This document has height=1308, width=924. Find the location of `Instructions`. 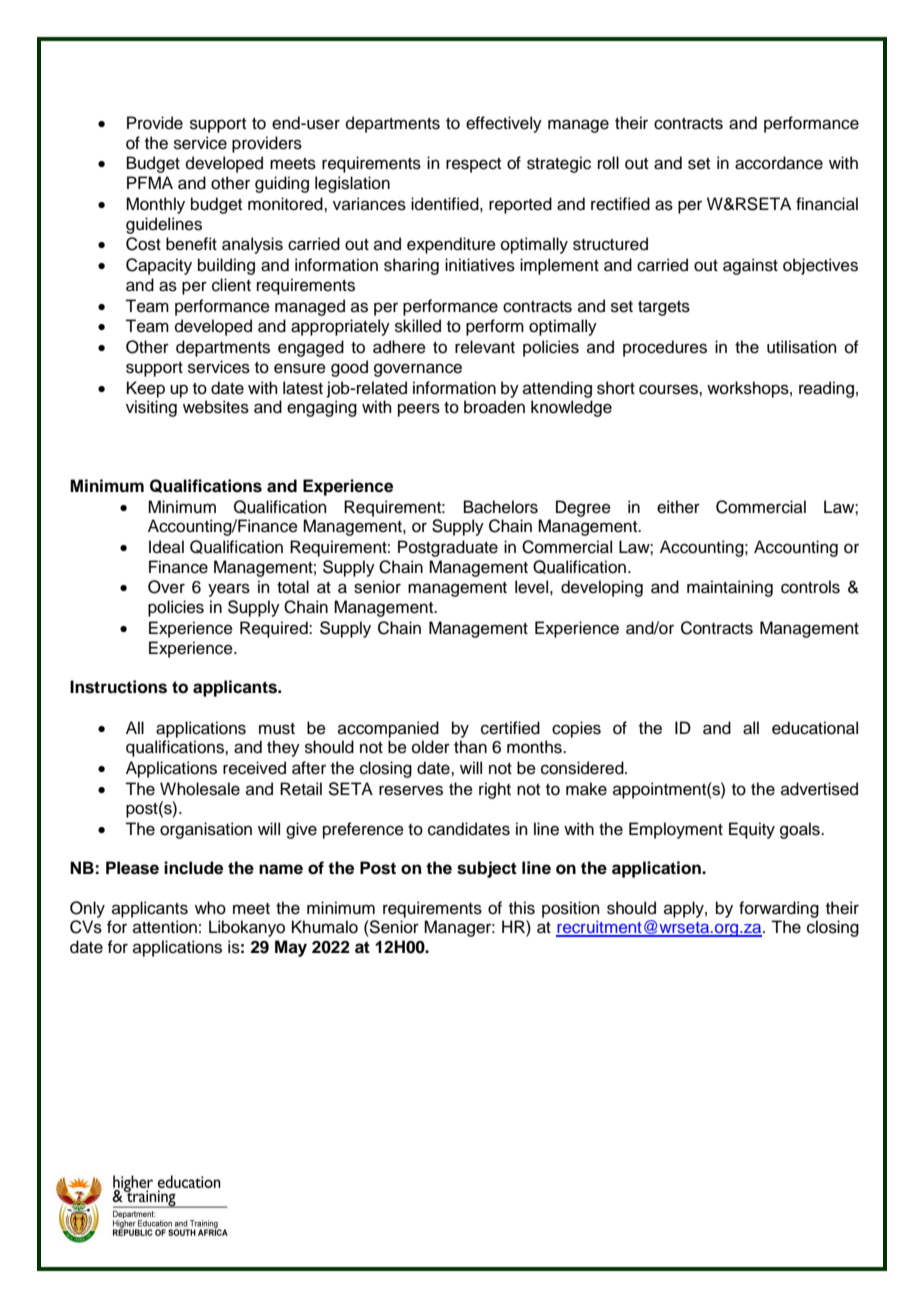

Instructions is located at coordinates (118, 687).
